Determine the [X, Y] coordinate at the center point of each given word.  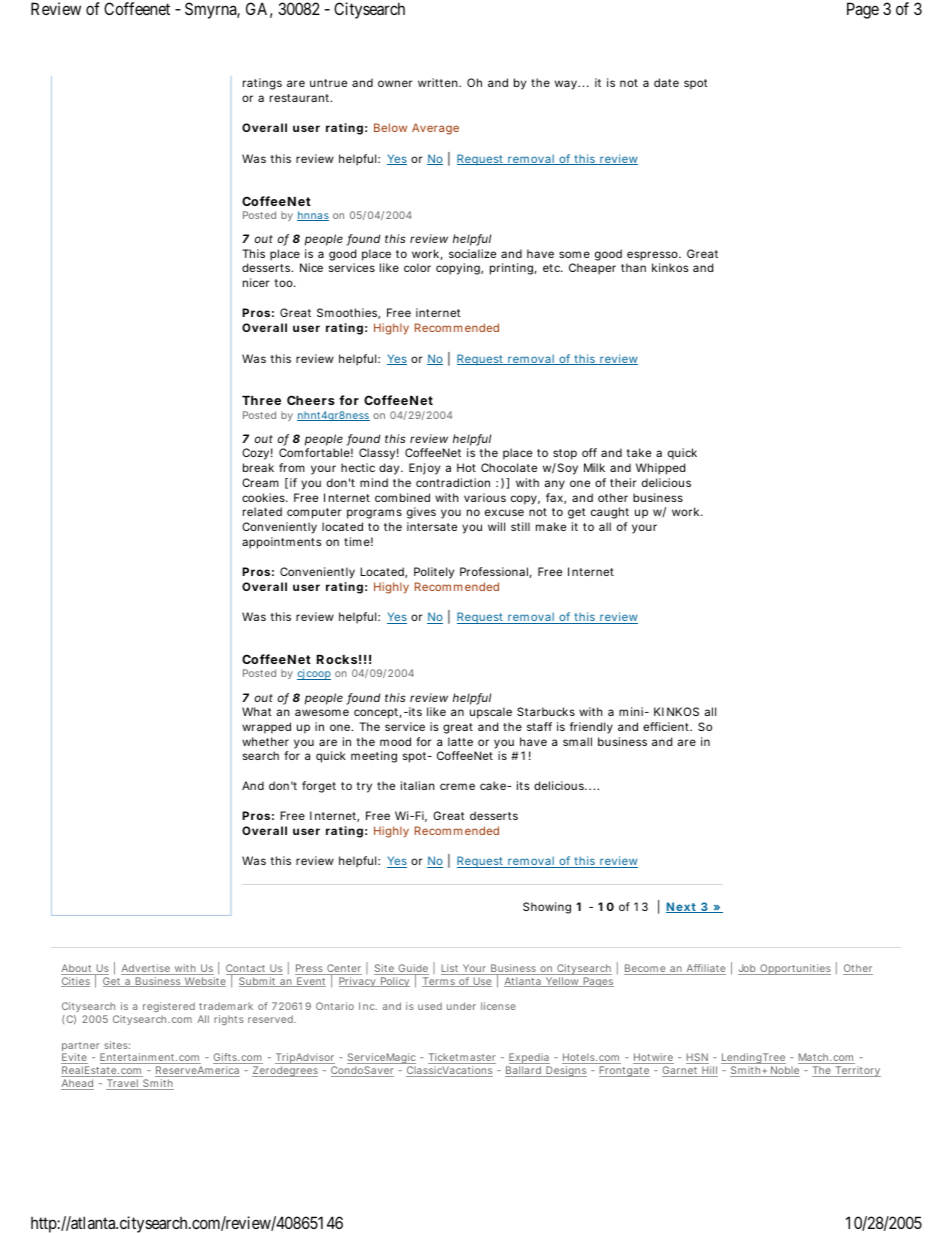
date [666, 82]
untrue [328, 83]
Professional [495, 572]
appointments [282, 543]
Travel [123, 1084]
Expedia [528, 1060]
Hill [709, 1071]
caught [610, 513]
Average [435, 129]
